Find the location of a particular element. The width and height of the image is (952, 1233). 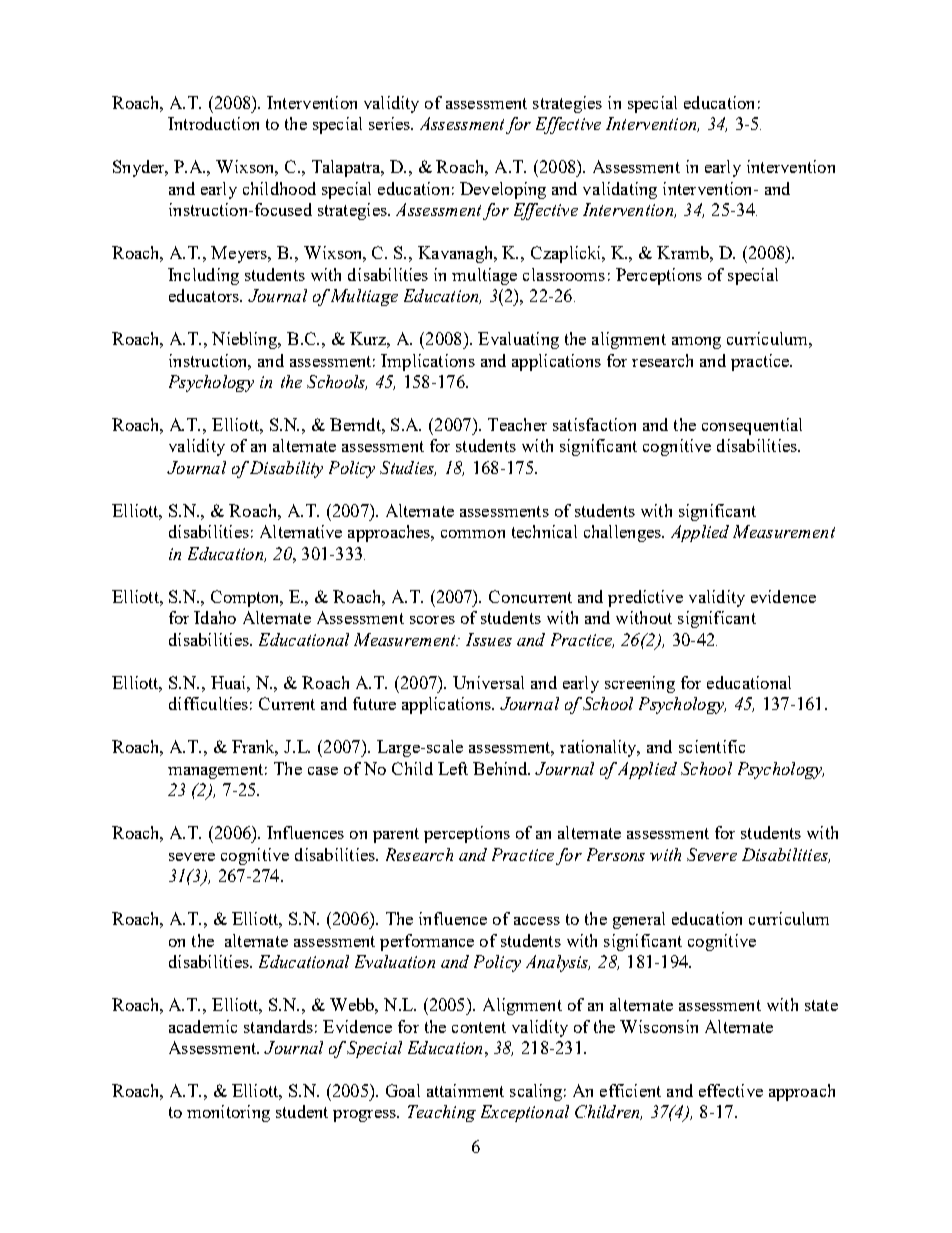

monitoring is located at coordinates (228, 1113).
